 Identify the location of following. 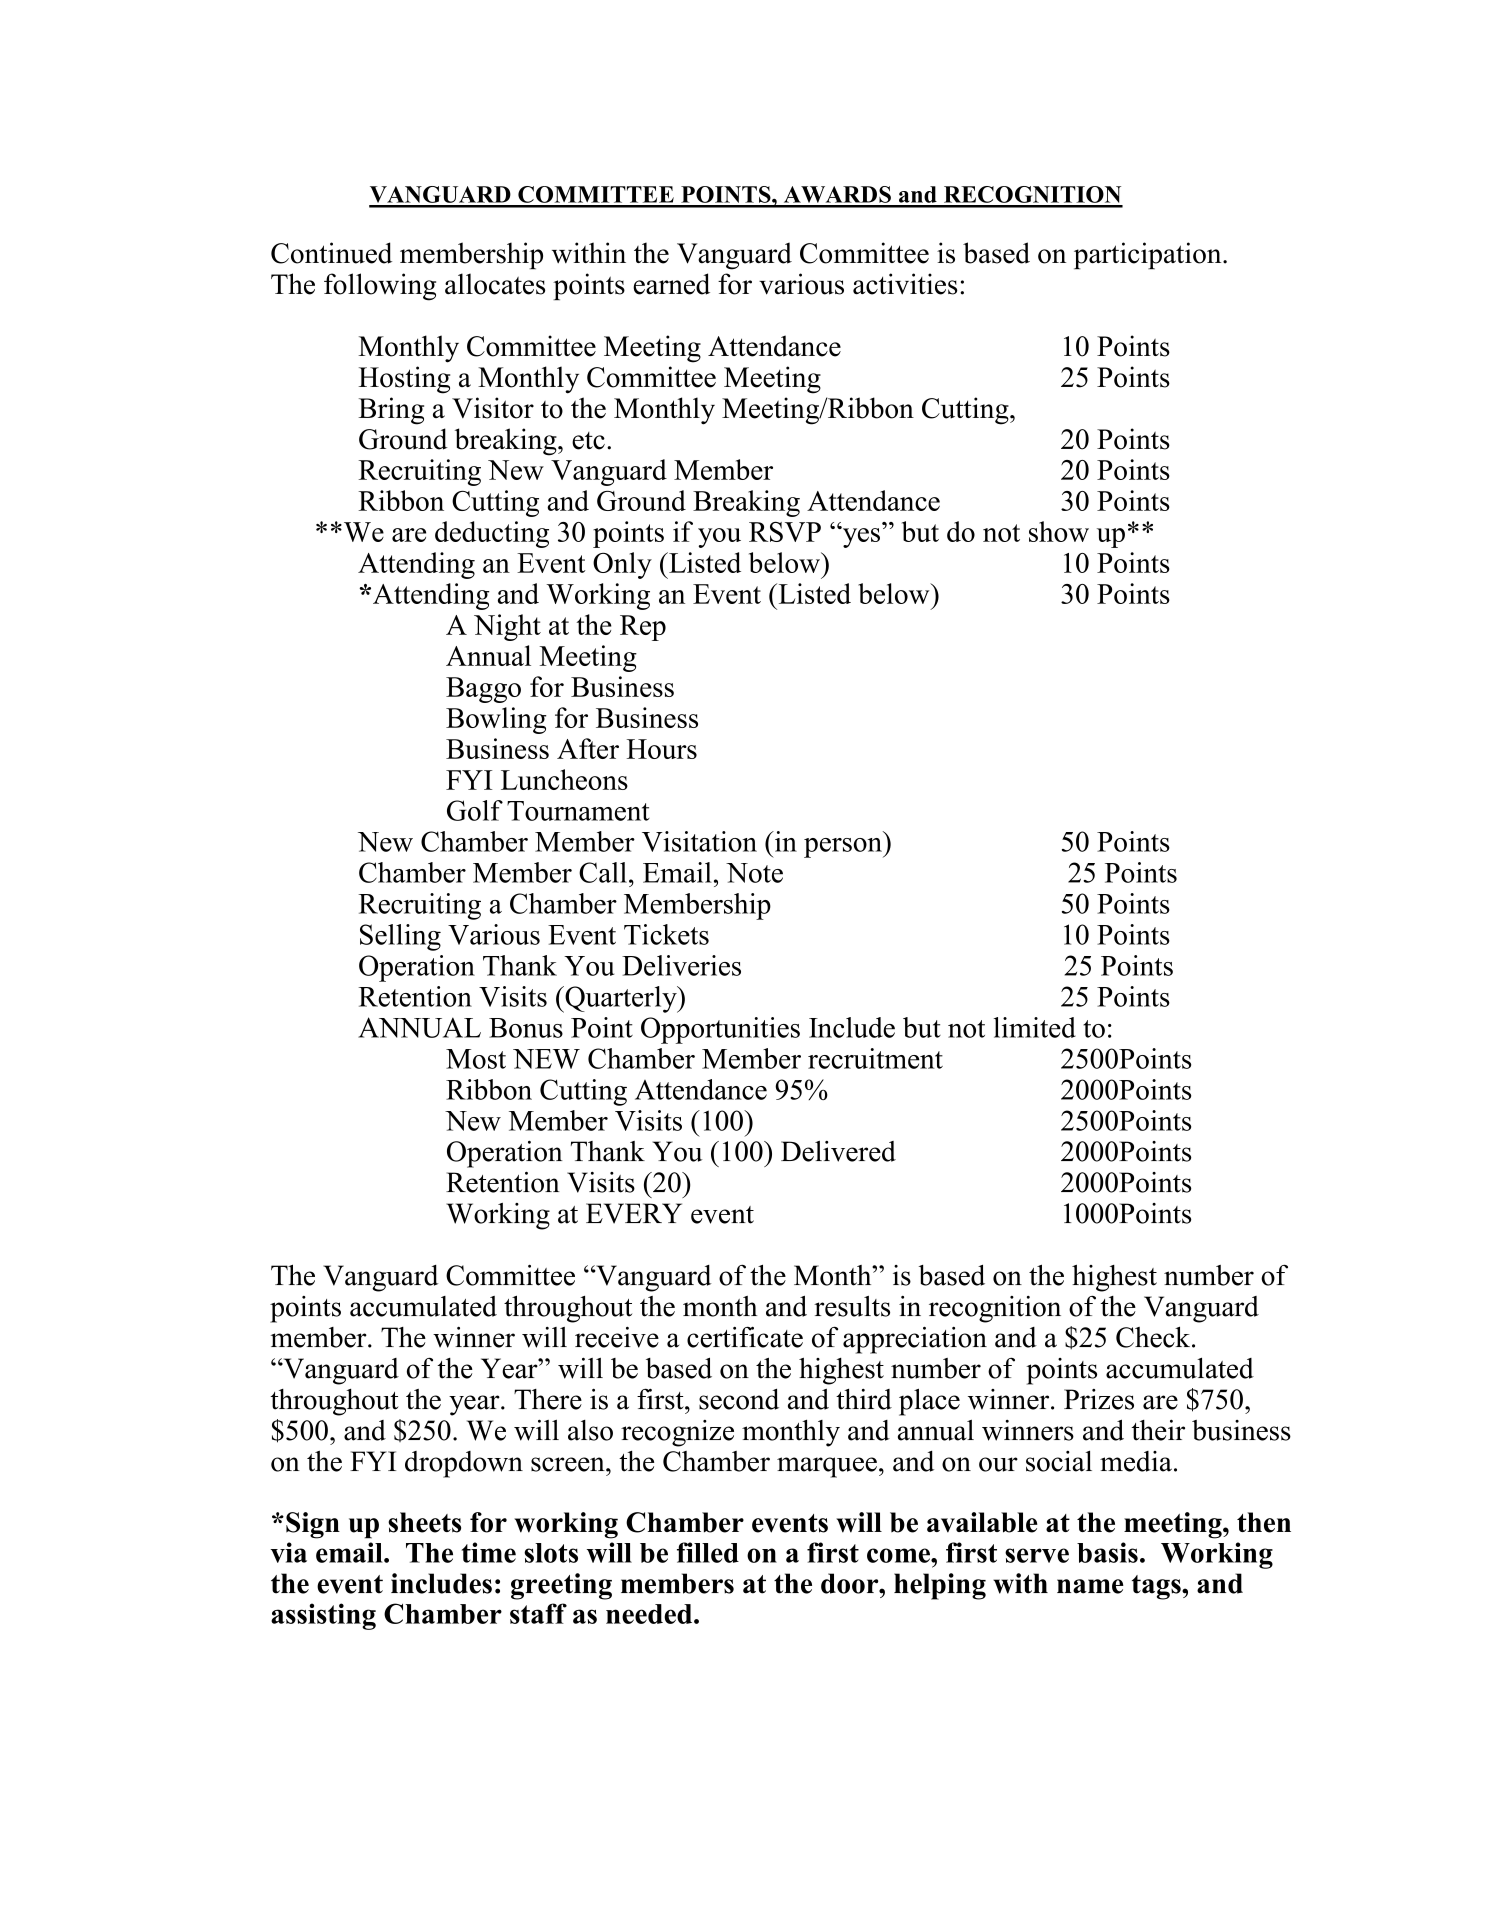
(380, 287).
